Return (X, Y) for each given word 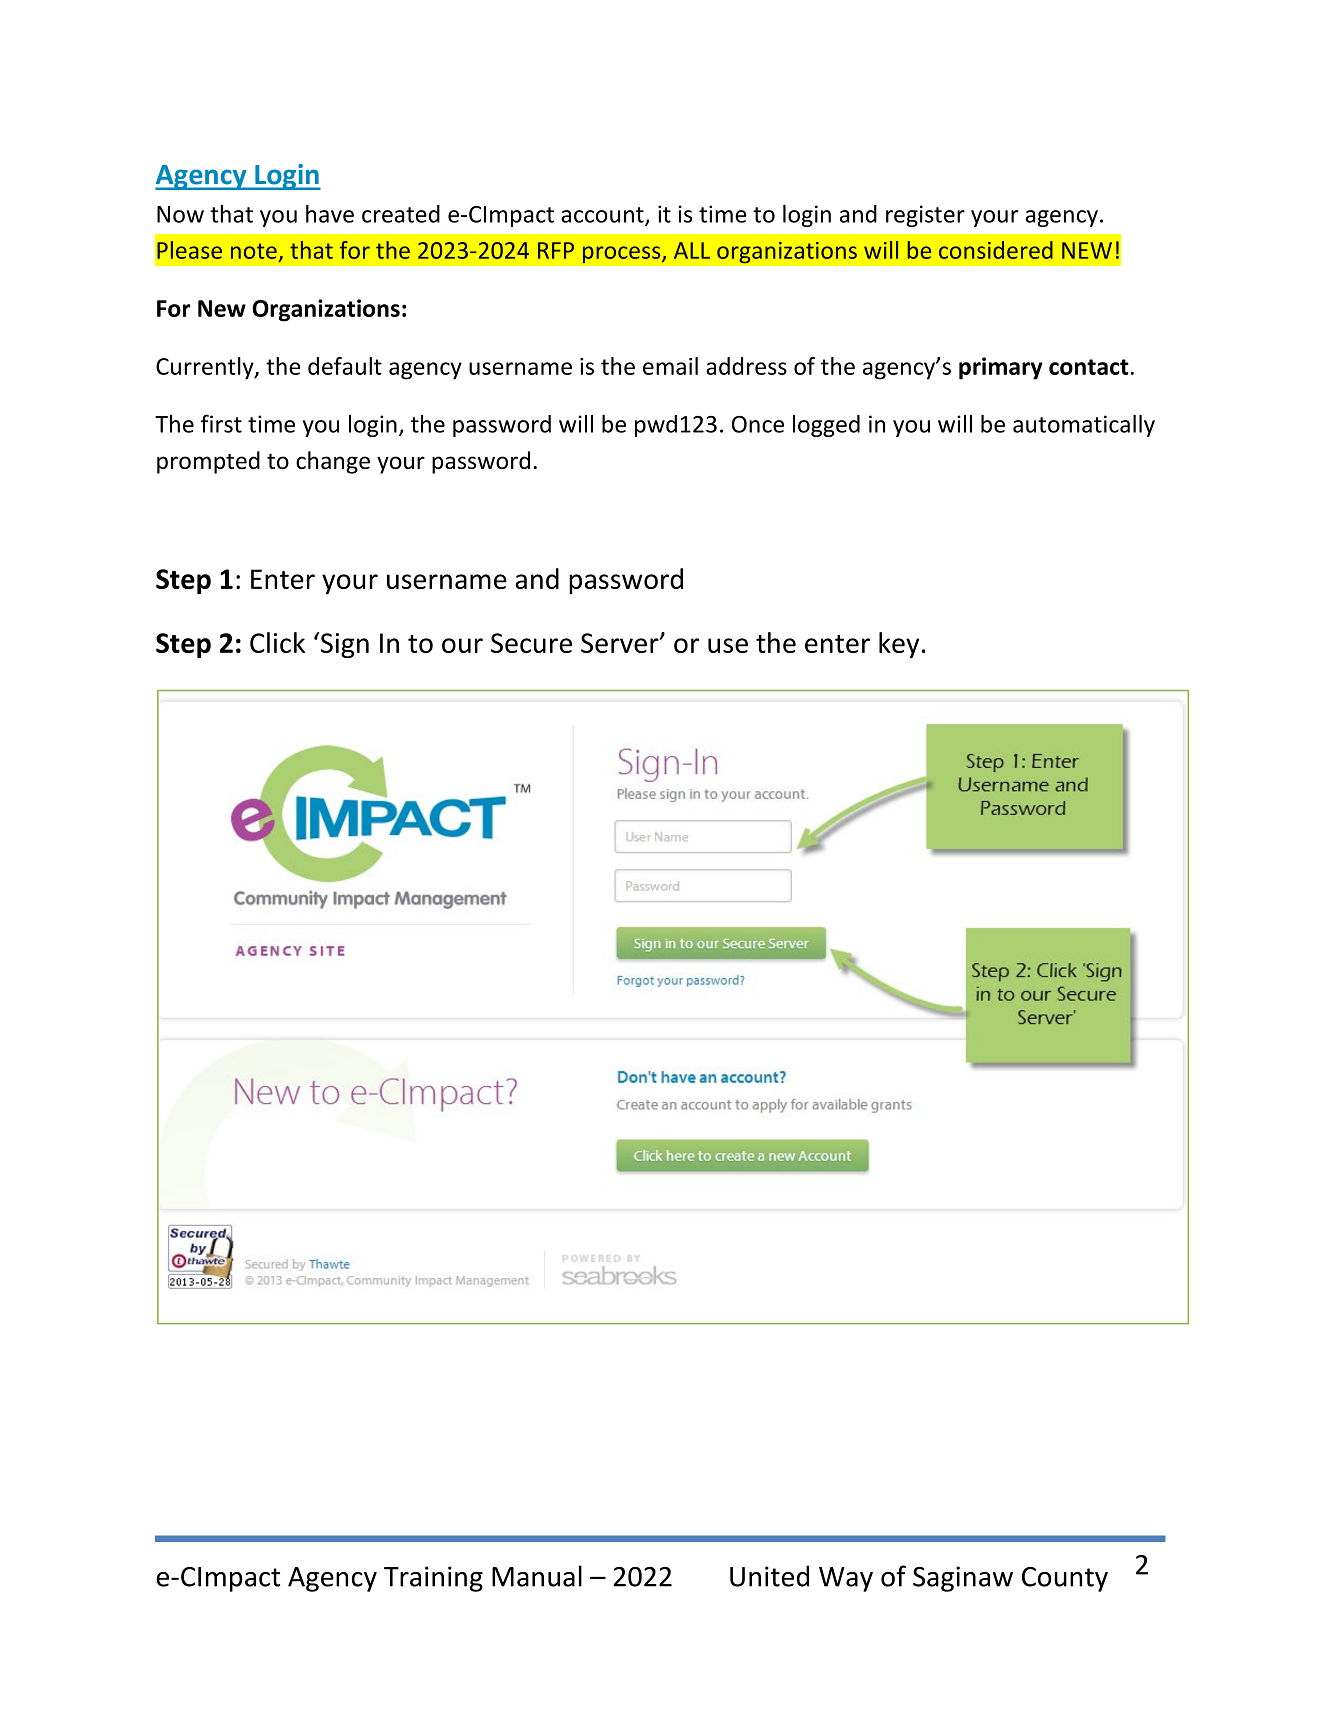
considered (996, 250)
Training (433, 1579)
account (603, 216)
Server (621, 643)
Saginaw (963, 1579)
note (254, 251)
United (769, 1576)
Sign (343, 645)
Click (277, 642)
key (899, 645)
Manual (537, 1576)
